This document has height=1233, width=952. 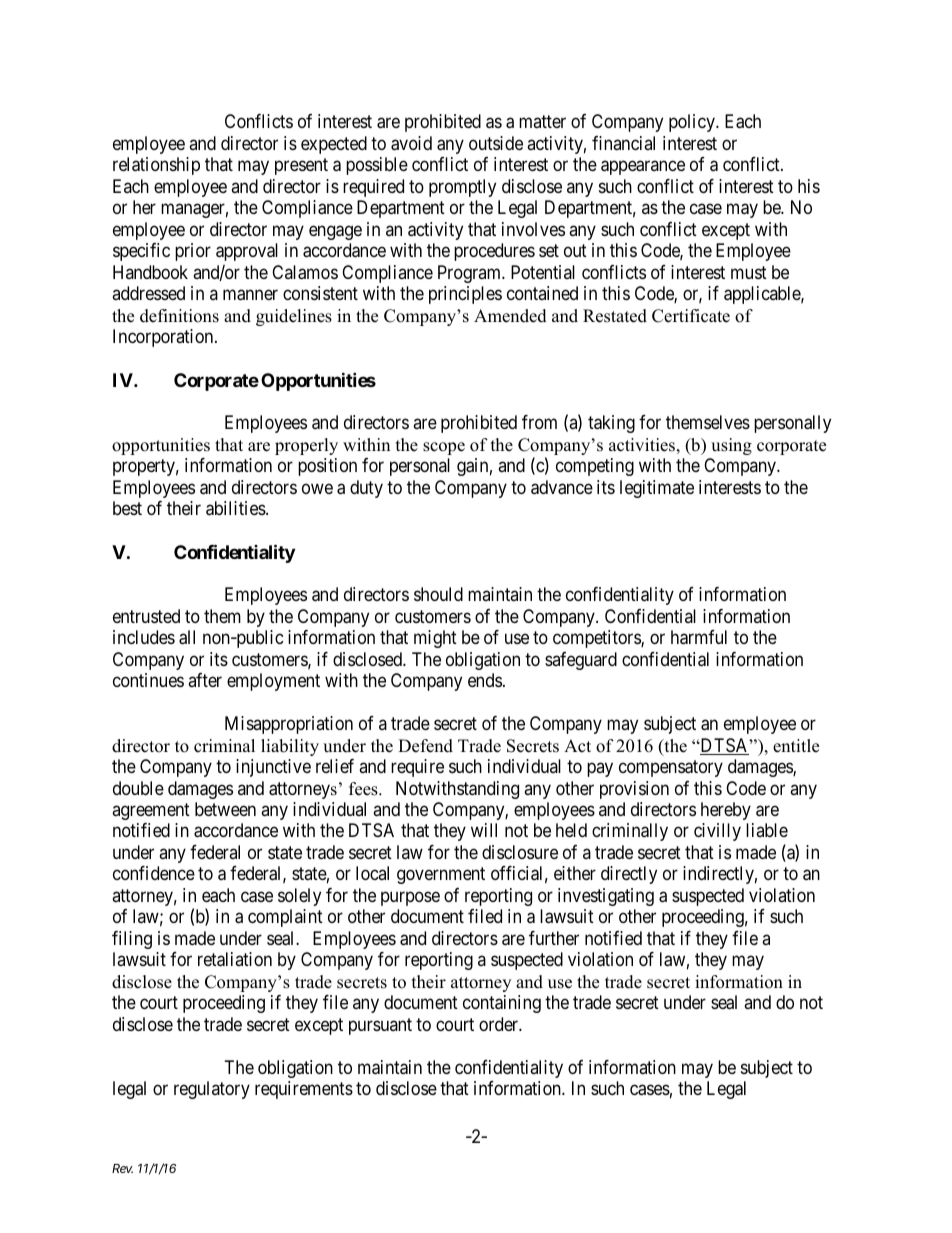 I want to click on outside, so click(x=496, y=143).
